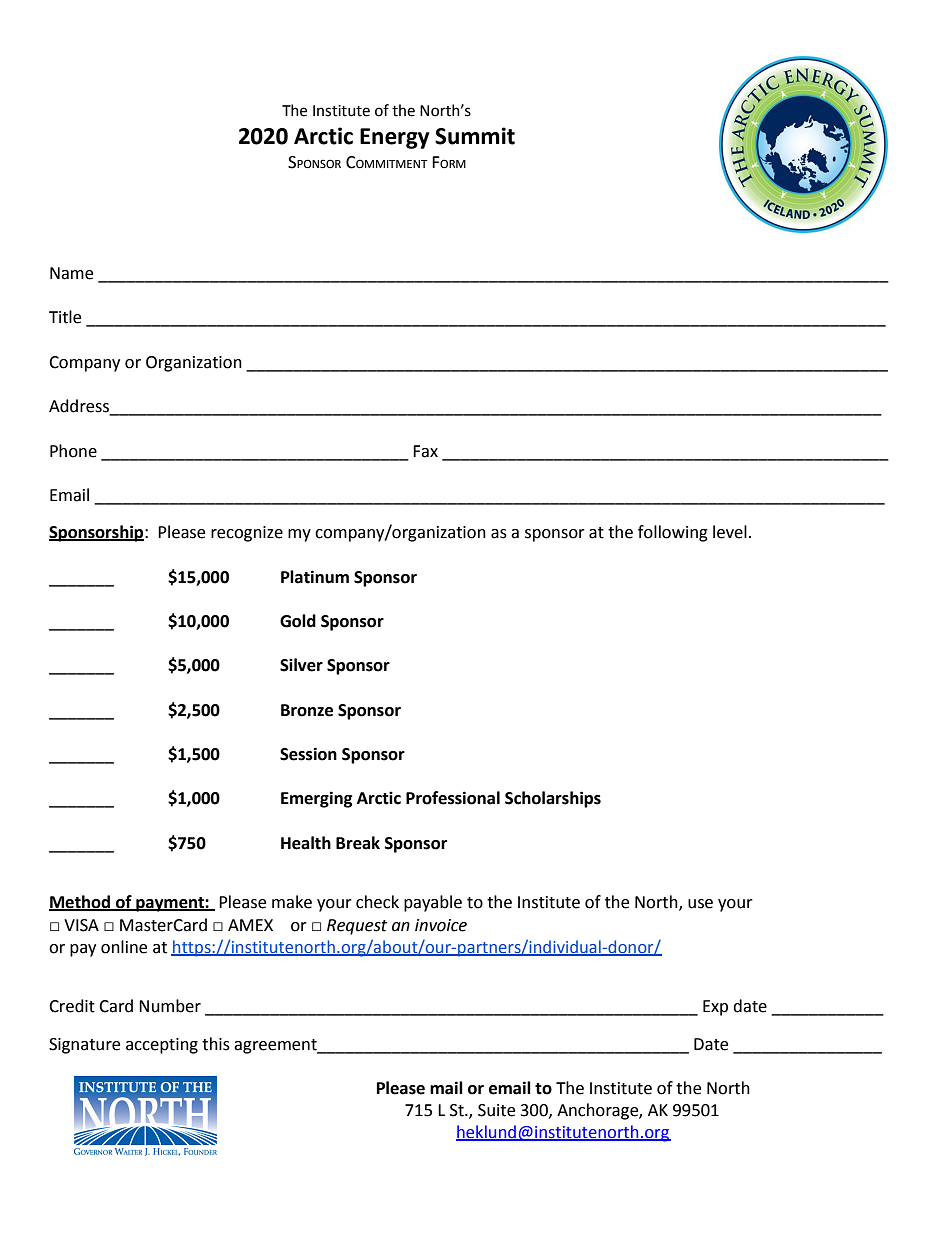  Describe the element at coordinates (425, 451) in the screenshot. I see `Fax` at that location.
